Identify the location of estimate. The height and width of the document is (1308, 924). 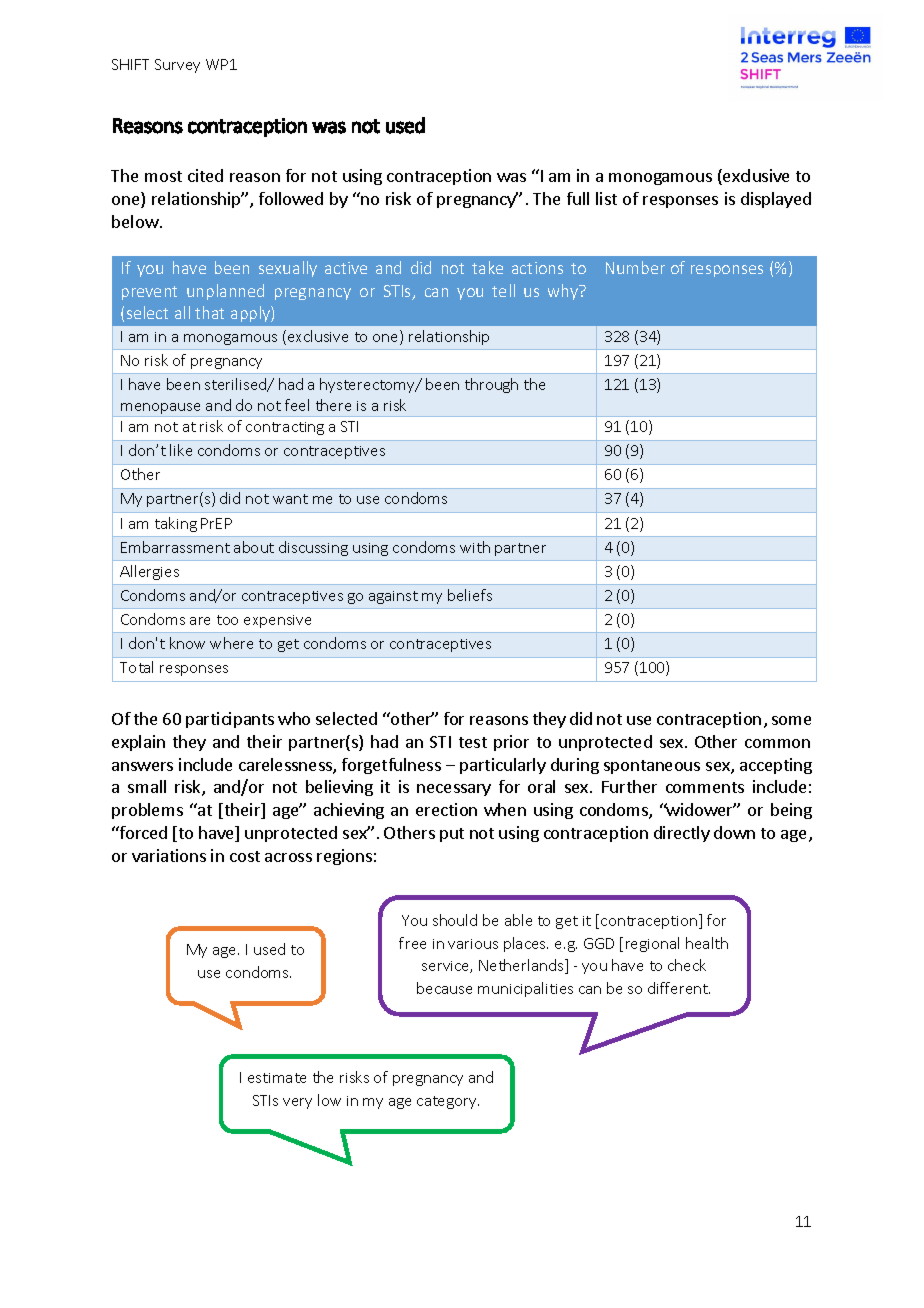
(277, 1078).
